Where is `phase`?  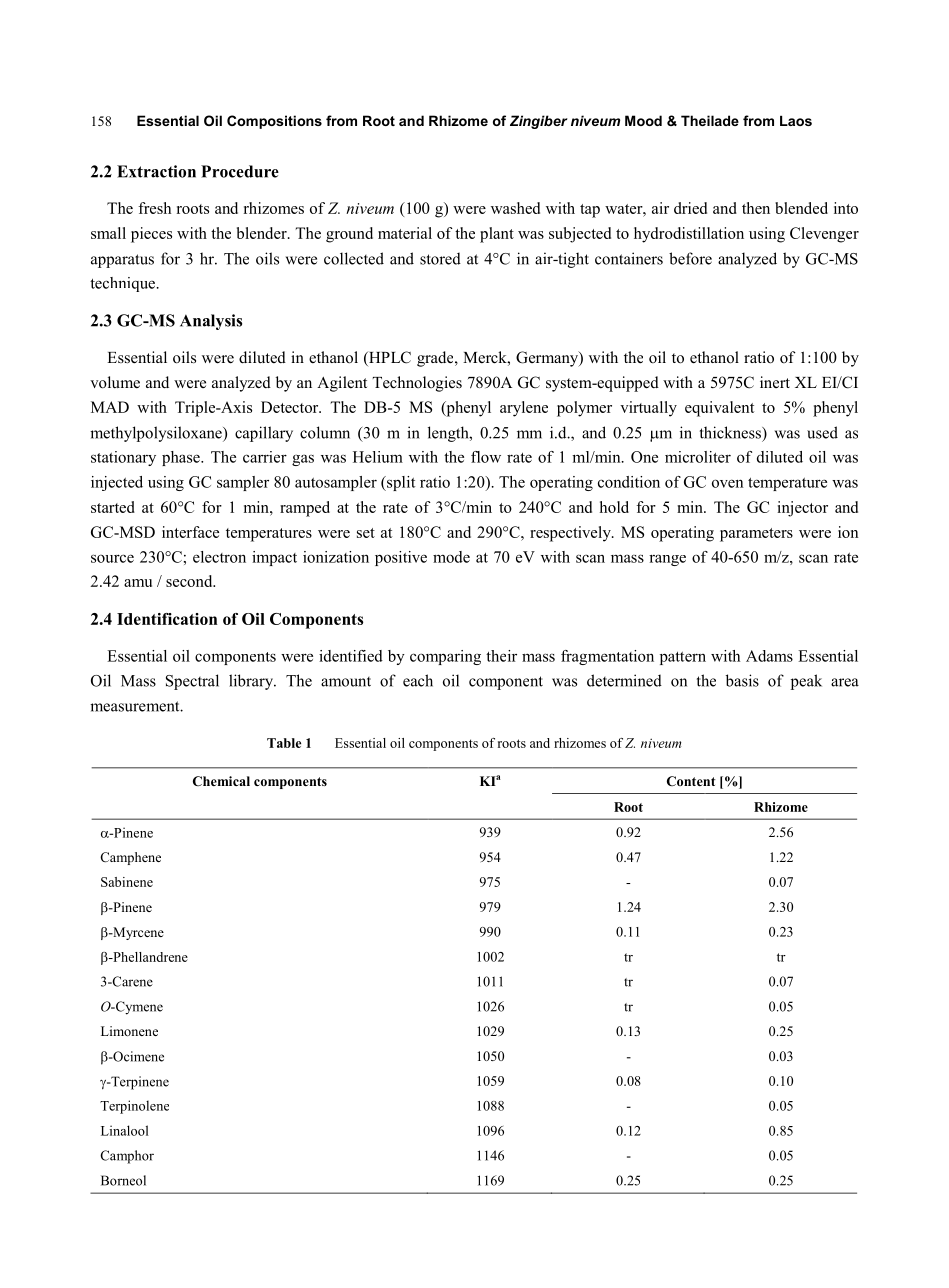 phase is located at coordinates (182, 458).
